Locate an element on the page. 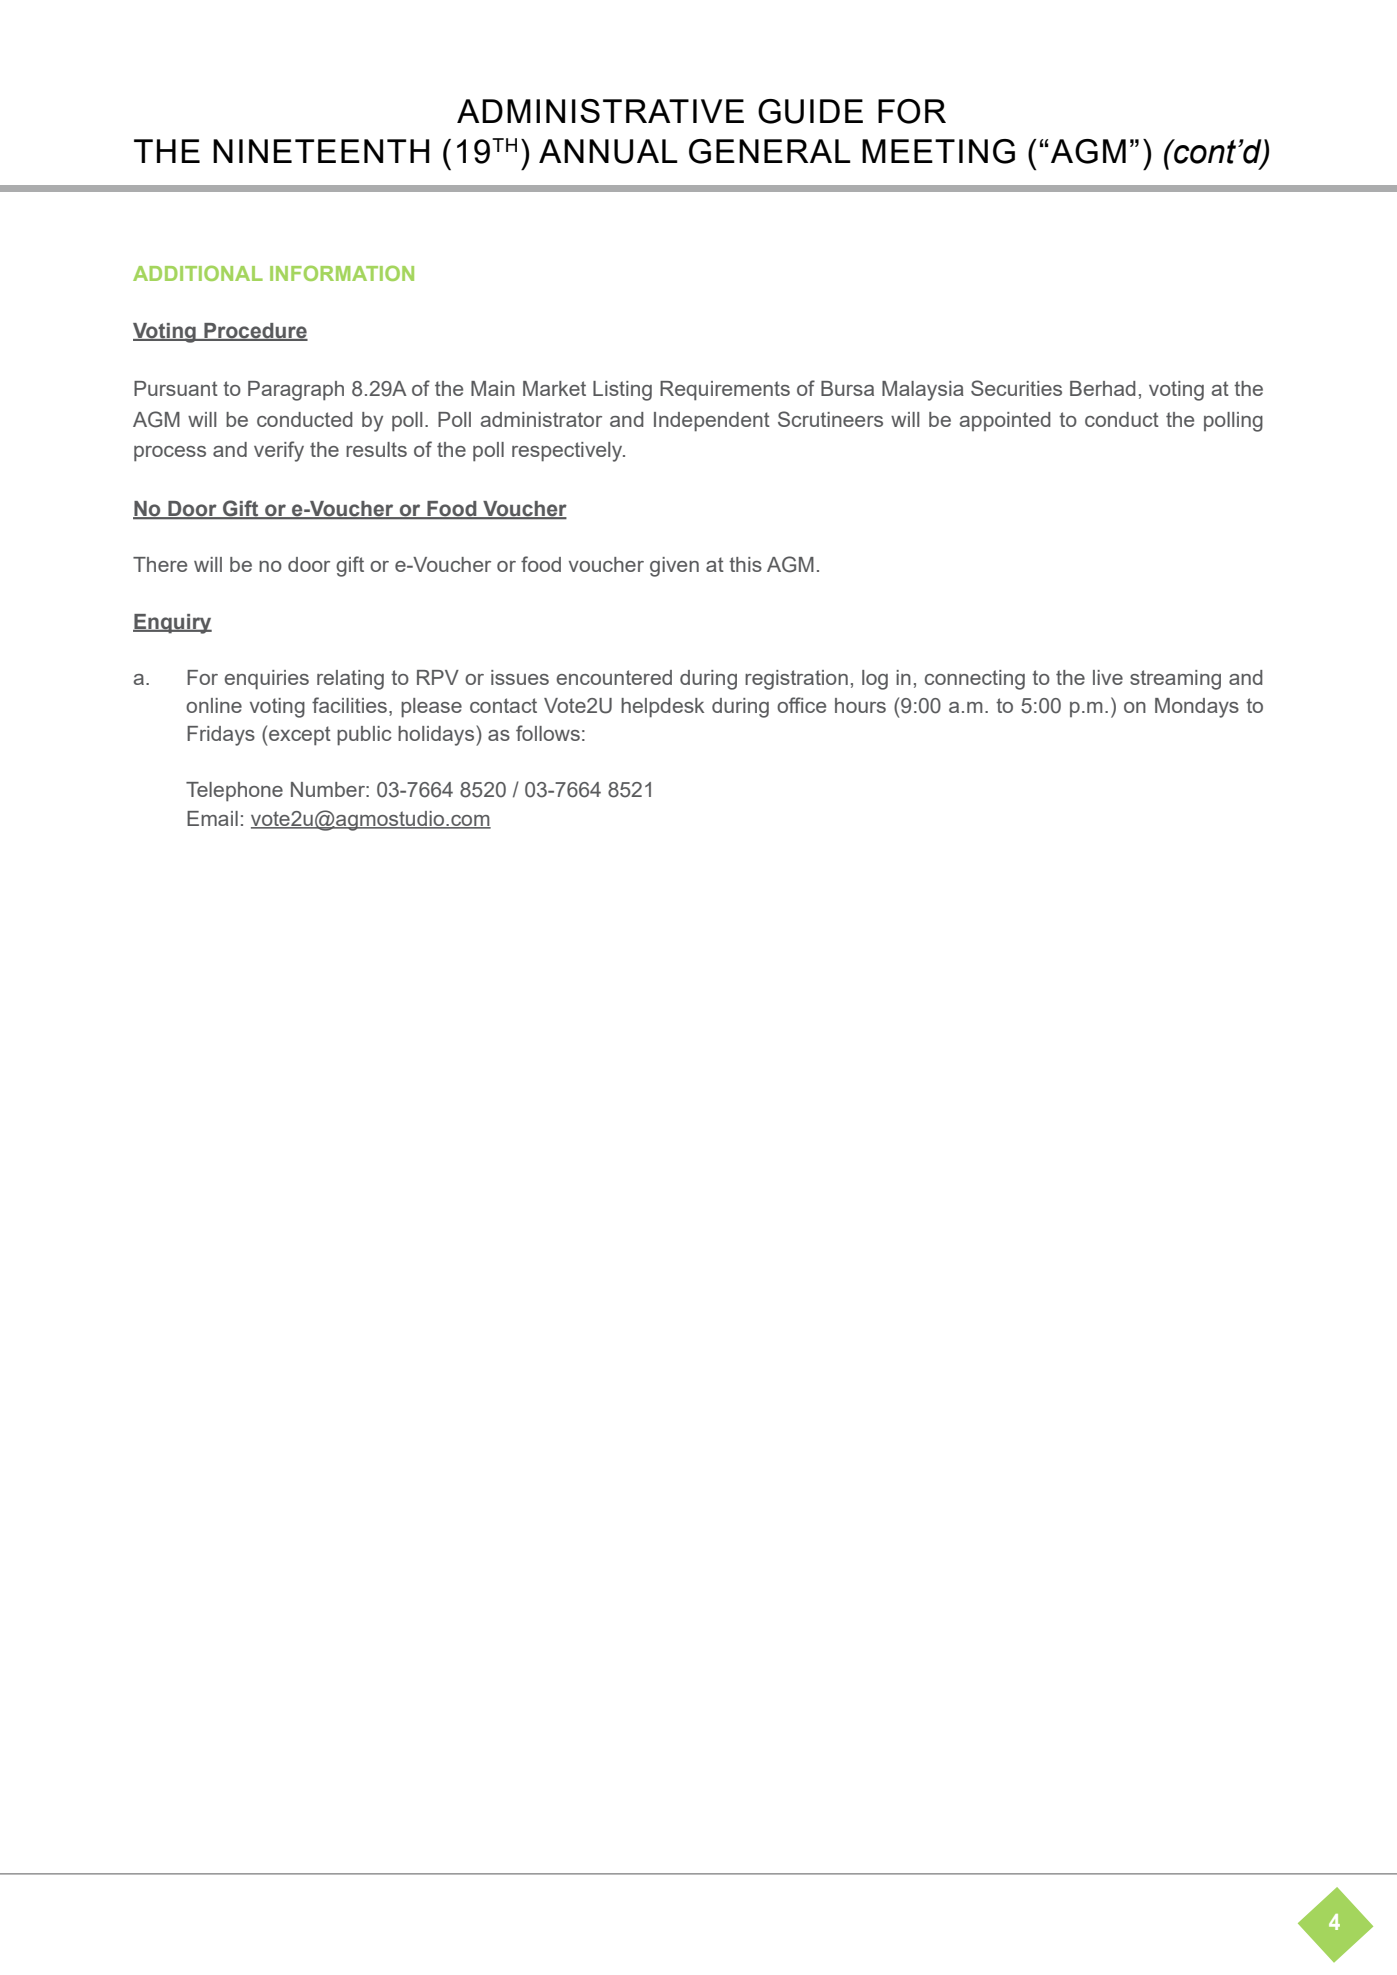 This page has width=1397, height=1975. given is located at coordinates (674, 567).
